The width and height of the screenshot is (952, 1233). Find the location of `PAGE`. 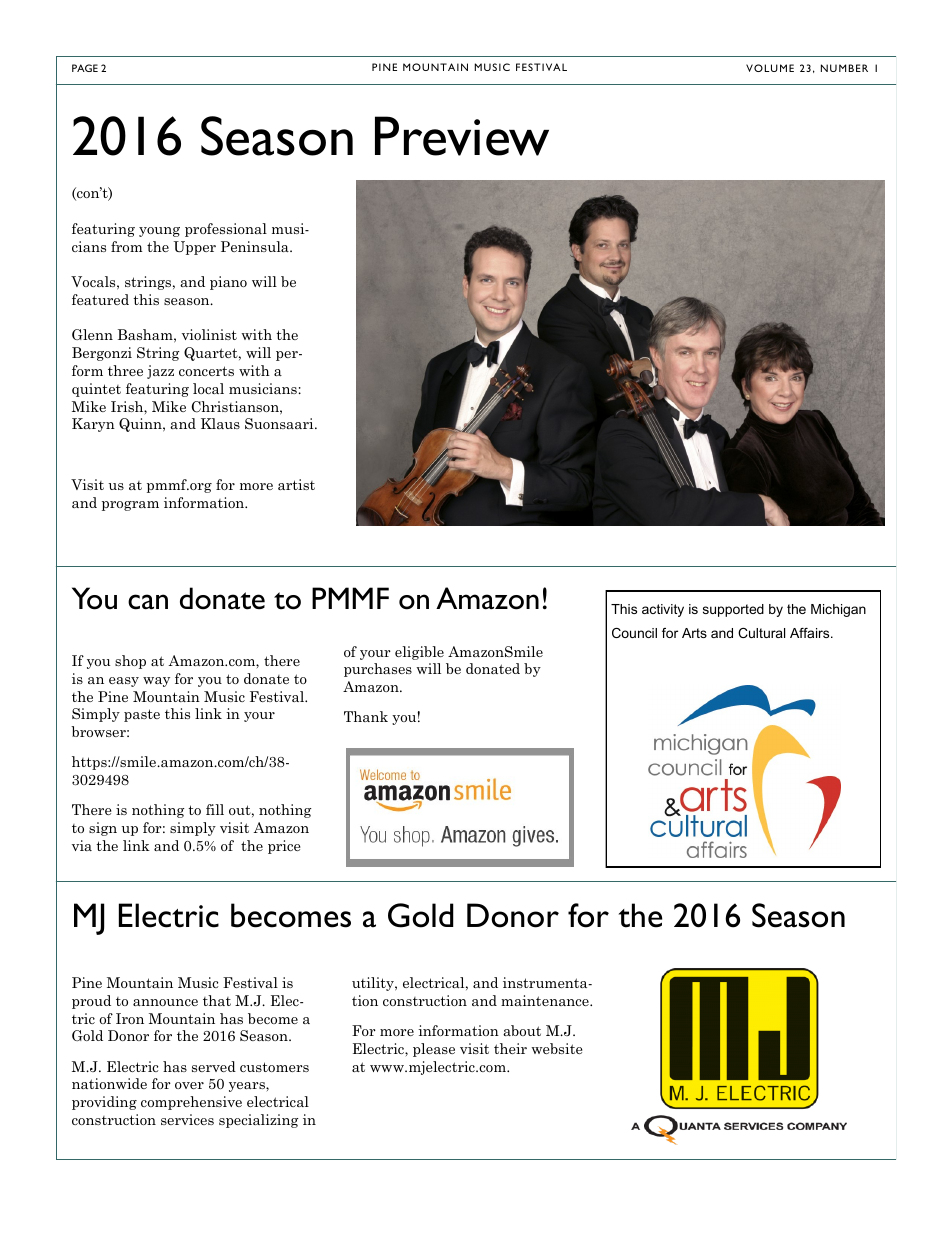

PAGE is located at coordinates (85, 68).
